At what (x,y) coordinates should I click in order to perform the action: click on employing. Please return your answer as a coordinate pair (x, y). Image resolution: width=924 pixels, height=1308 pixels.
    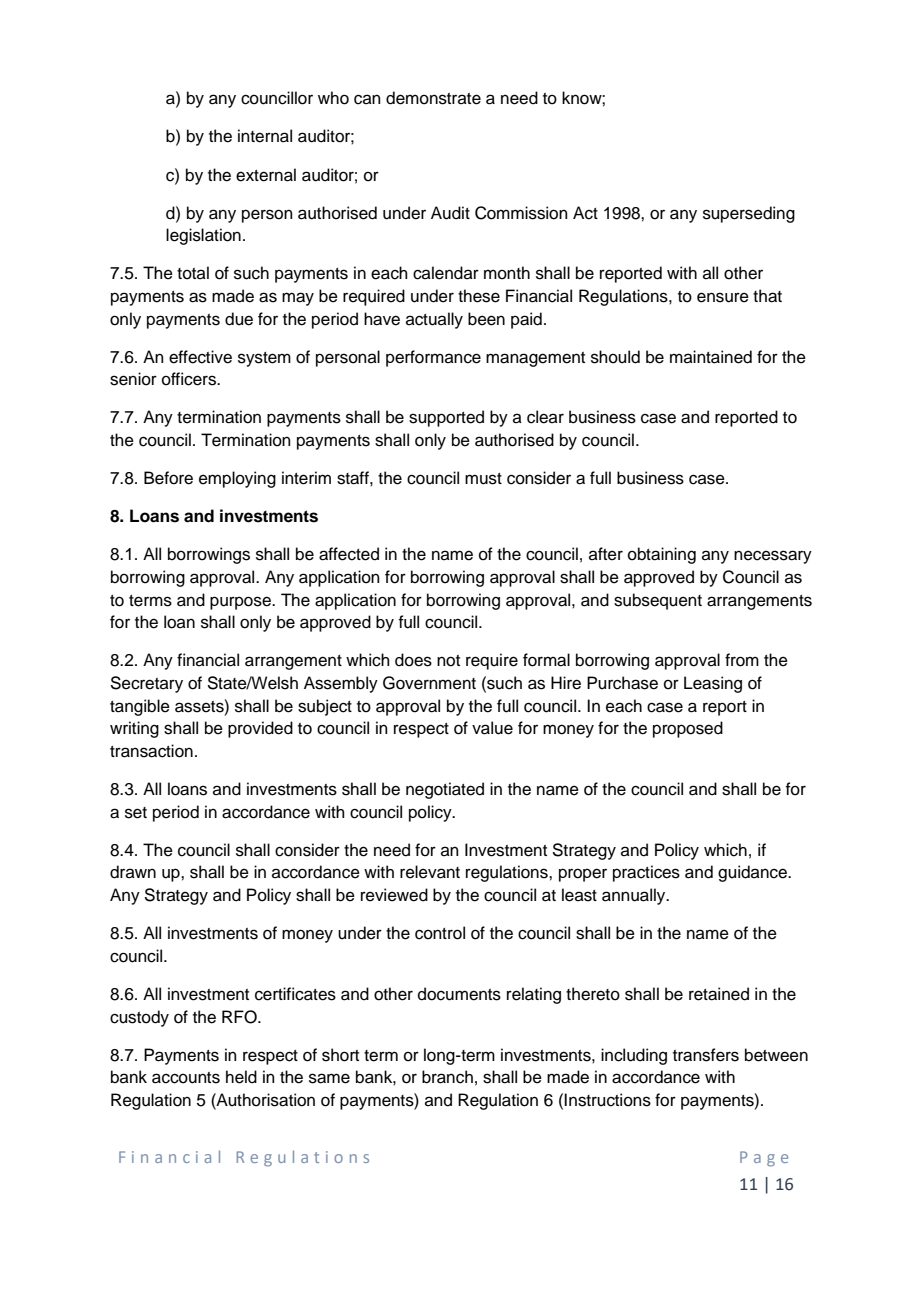
    Looking at the image, I should click on (237, 479).
